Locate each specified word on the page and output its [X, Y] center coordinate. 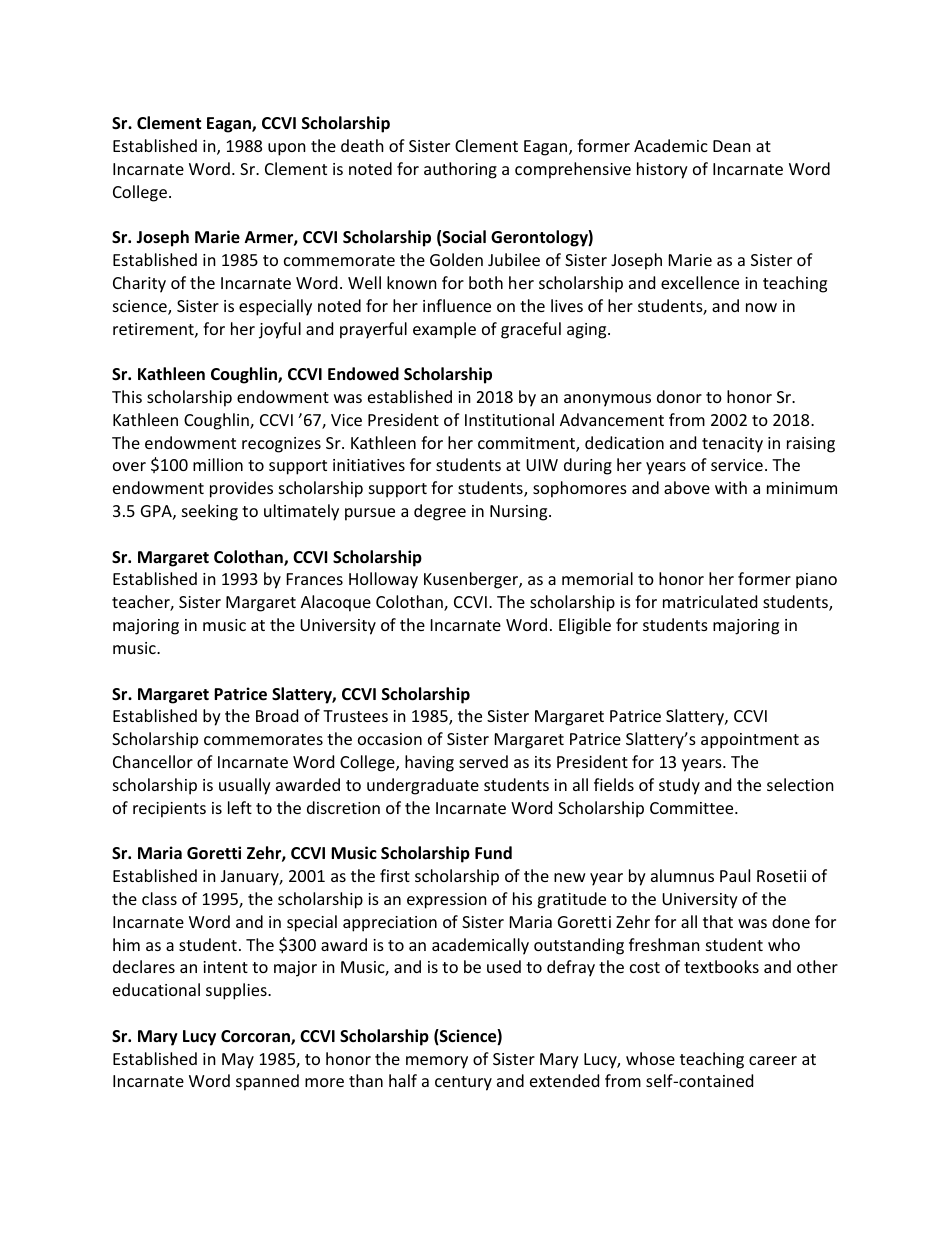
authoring [460, 170]
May [238, 1061]
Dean [732, 146]
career [773, 1060]
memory [437, 1062]
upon [287, 149]
